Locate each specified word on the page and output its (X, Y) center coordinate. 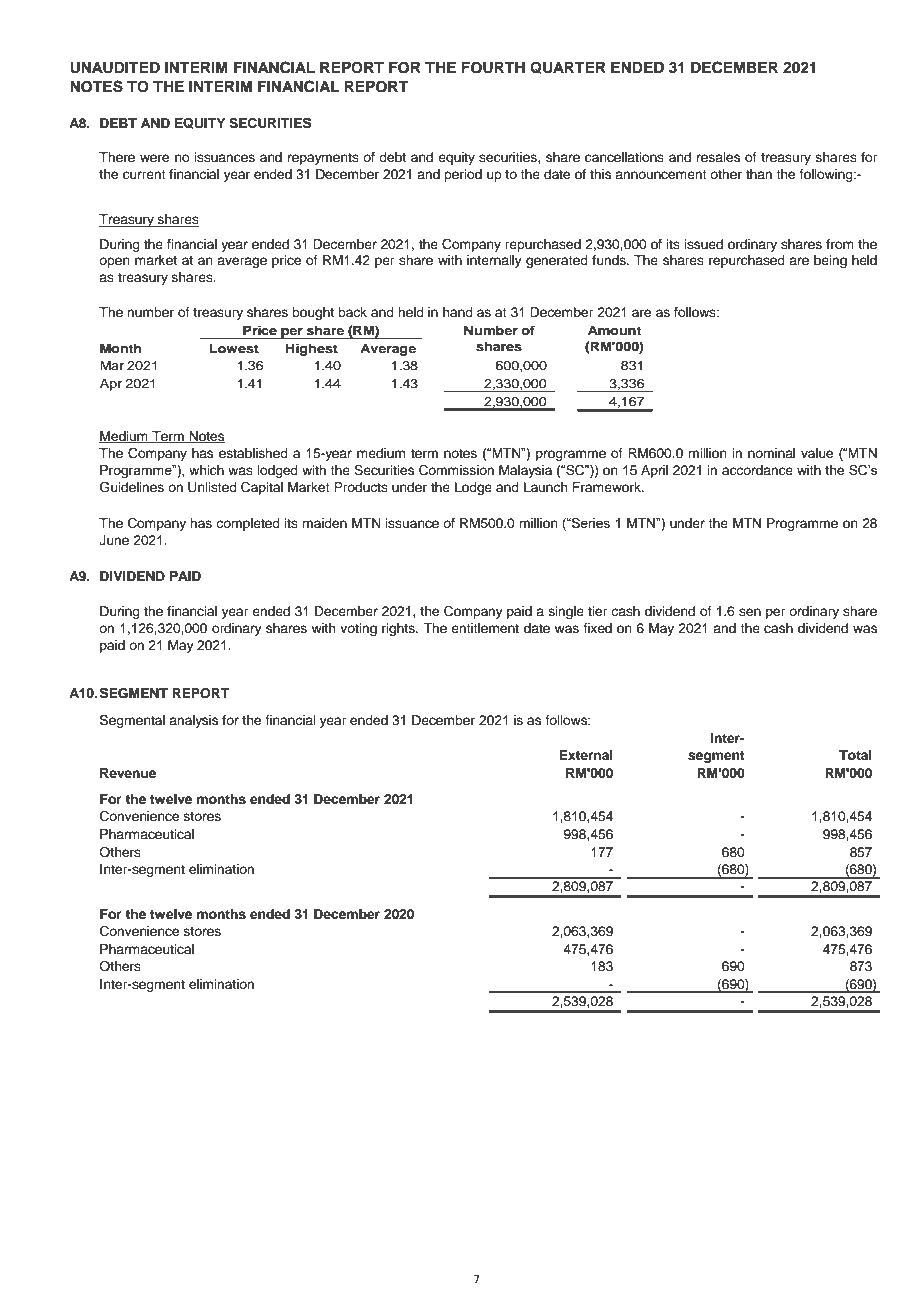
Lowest (234, 348)
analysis (193, 721)
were (154, 158)
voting (358, 629)
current (144, 174)
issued (703, 244)
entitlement (485, 628)
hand (458, 312)
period (463, 175)
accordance (757, 470)
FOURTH (493, 68)
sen (750, 612)
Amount (614, 330)
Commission (456, 470)
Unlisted (212, 487)
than (759, 174)
